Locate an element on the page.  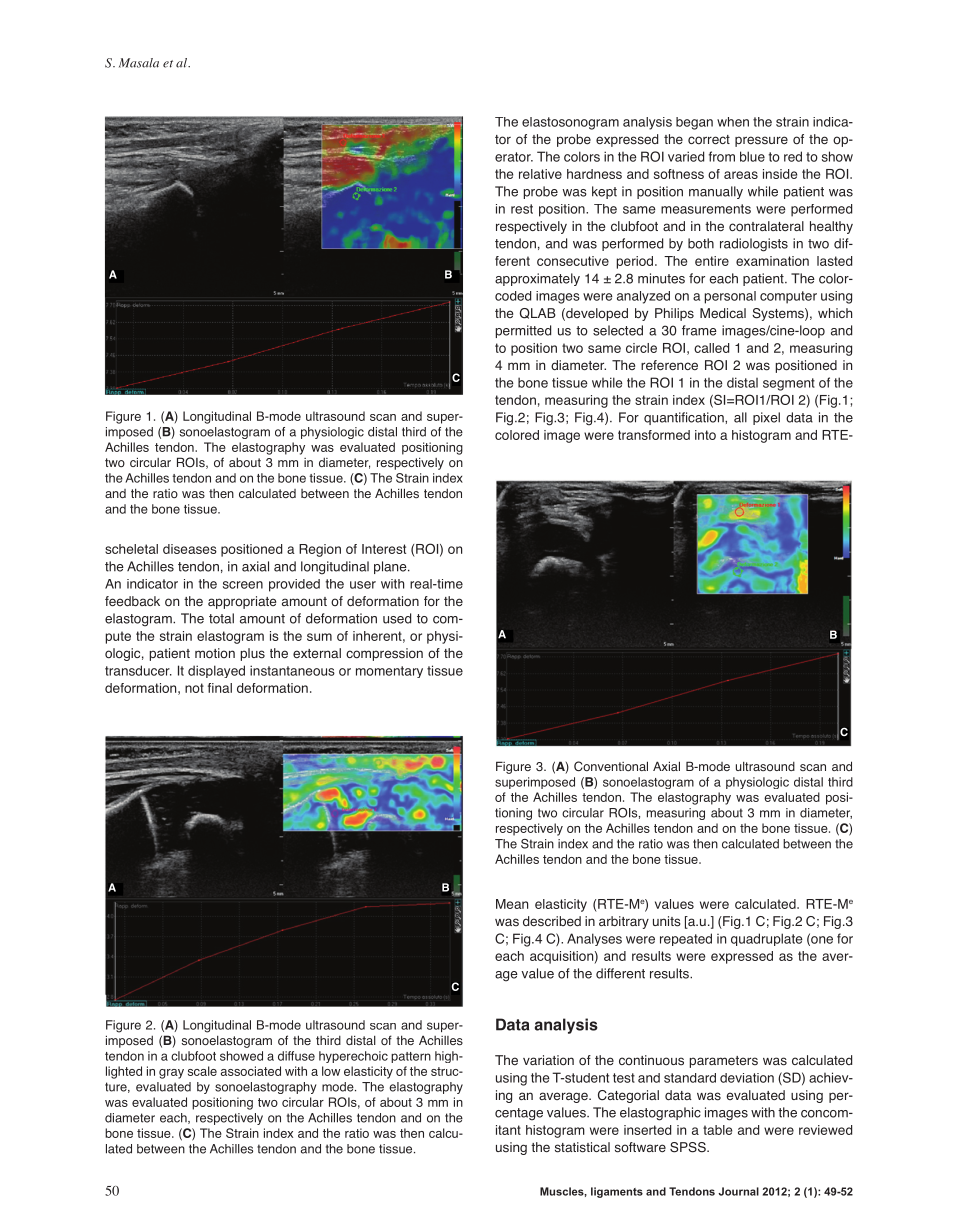
Mean is located at coordinates (512, 904).
